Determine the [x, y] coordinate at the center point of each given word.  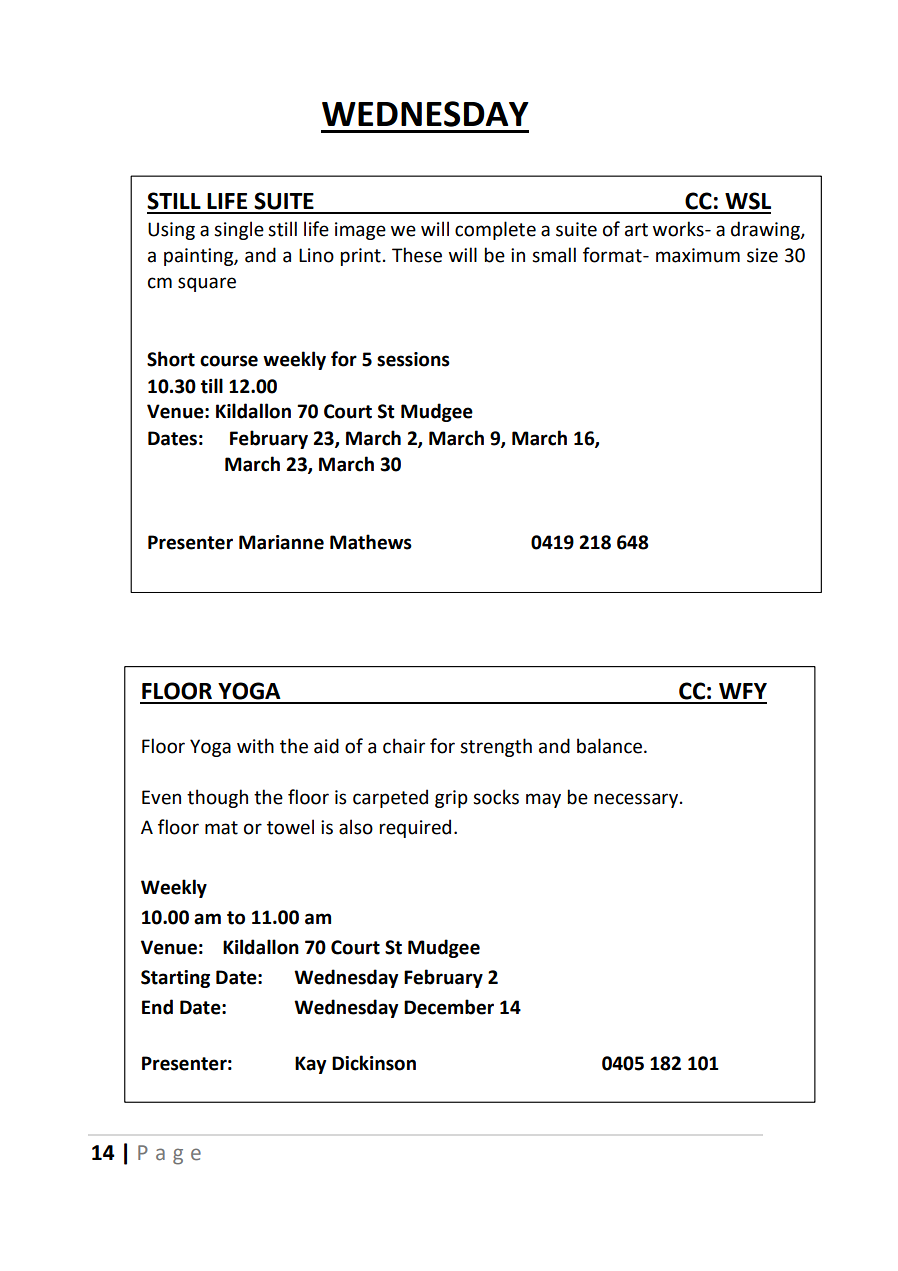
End [157, 1007]
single [239, 230]
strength [496, 747]
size [762, 255]
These [417, 255]
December [449, 1007]
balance [609, 746]
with [255, 746]
